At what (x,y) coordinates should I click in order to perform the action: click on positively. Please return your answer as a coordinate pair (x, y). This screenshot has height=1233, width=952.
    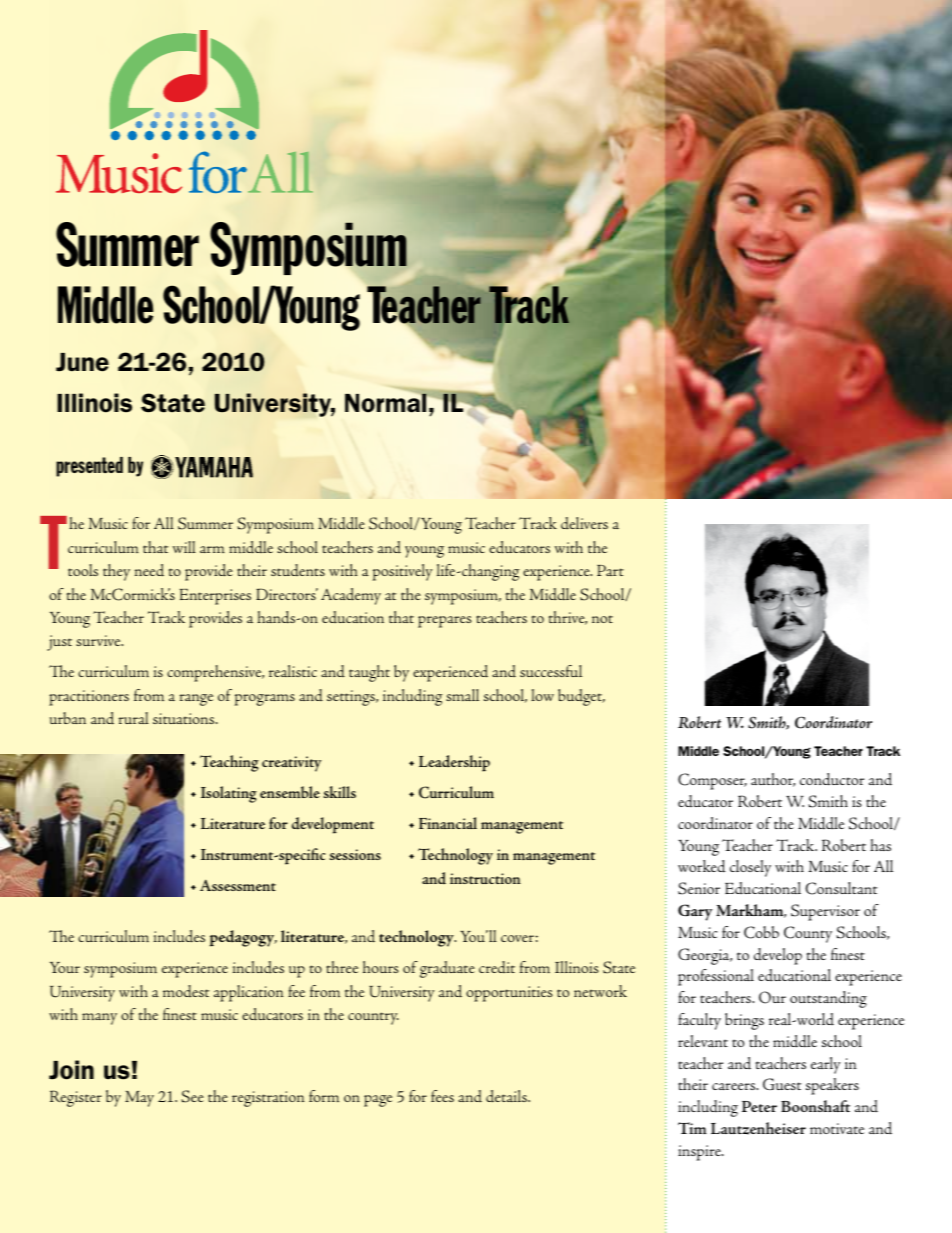
    Looking at the image, I should click on (402, 572).
